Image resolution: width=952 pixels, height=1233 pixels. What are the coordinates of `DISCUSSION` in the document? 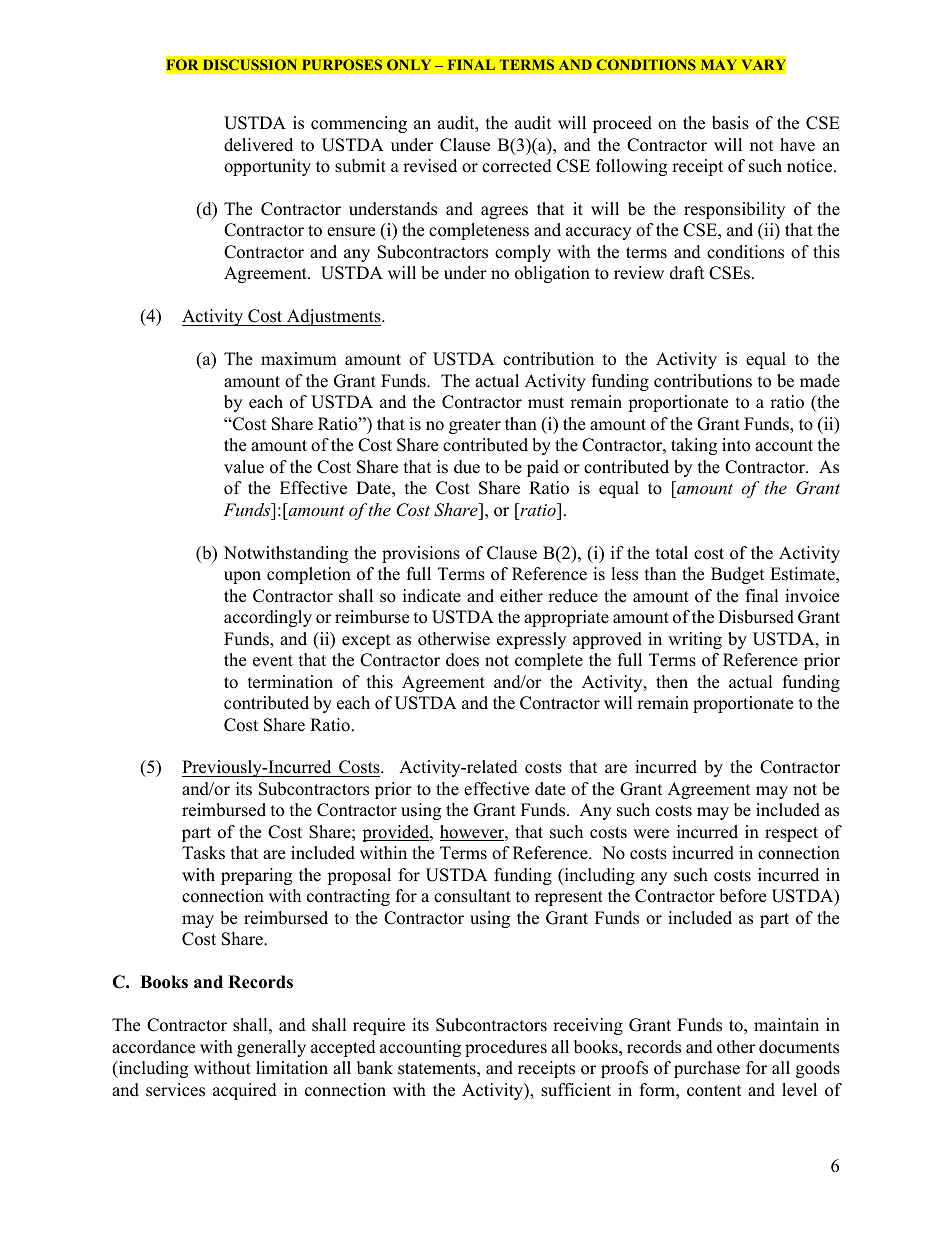 It's located at (250, 64).
